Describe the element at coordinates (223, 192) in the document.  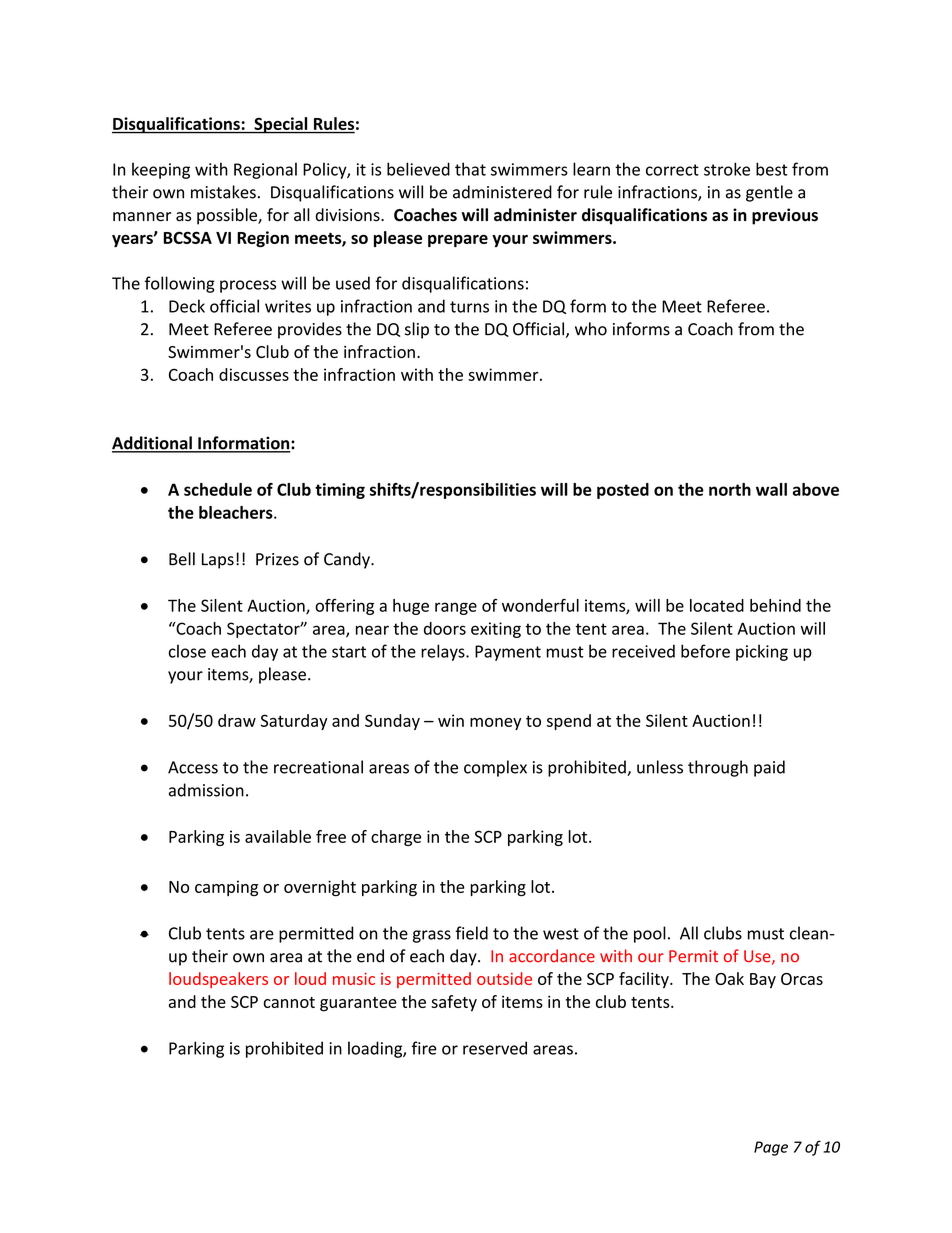
I see `mistakes` at that location.
